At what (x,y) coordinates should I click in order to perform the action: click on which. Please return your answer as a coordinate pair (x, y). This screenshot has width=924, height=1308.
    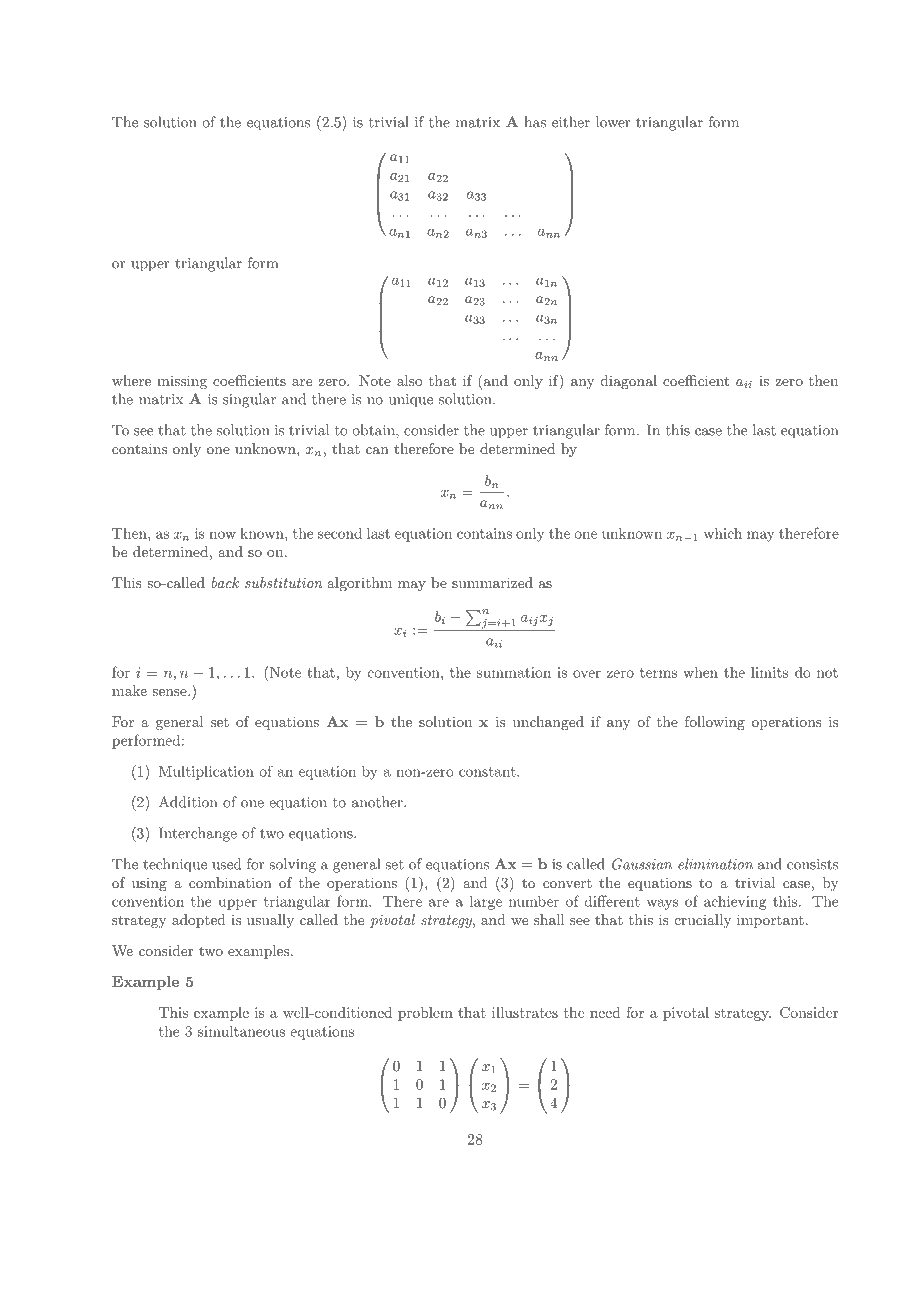
    Looking at the image, I should click on (723, 533).
